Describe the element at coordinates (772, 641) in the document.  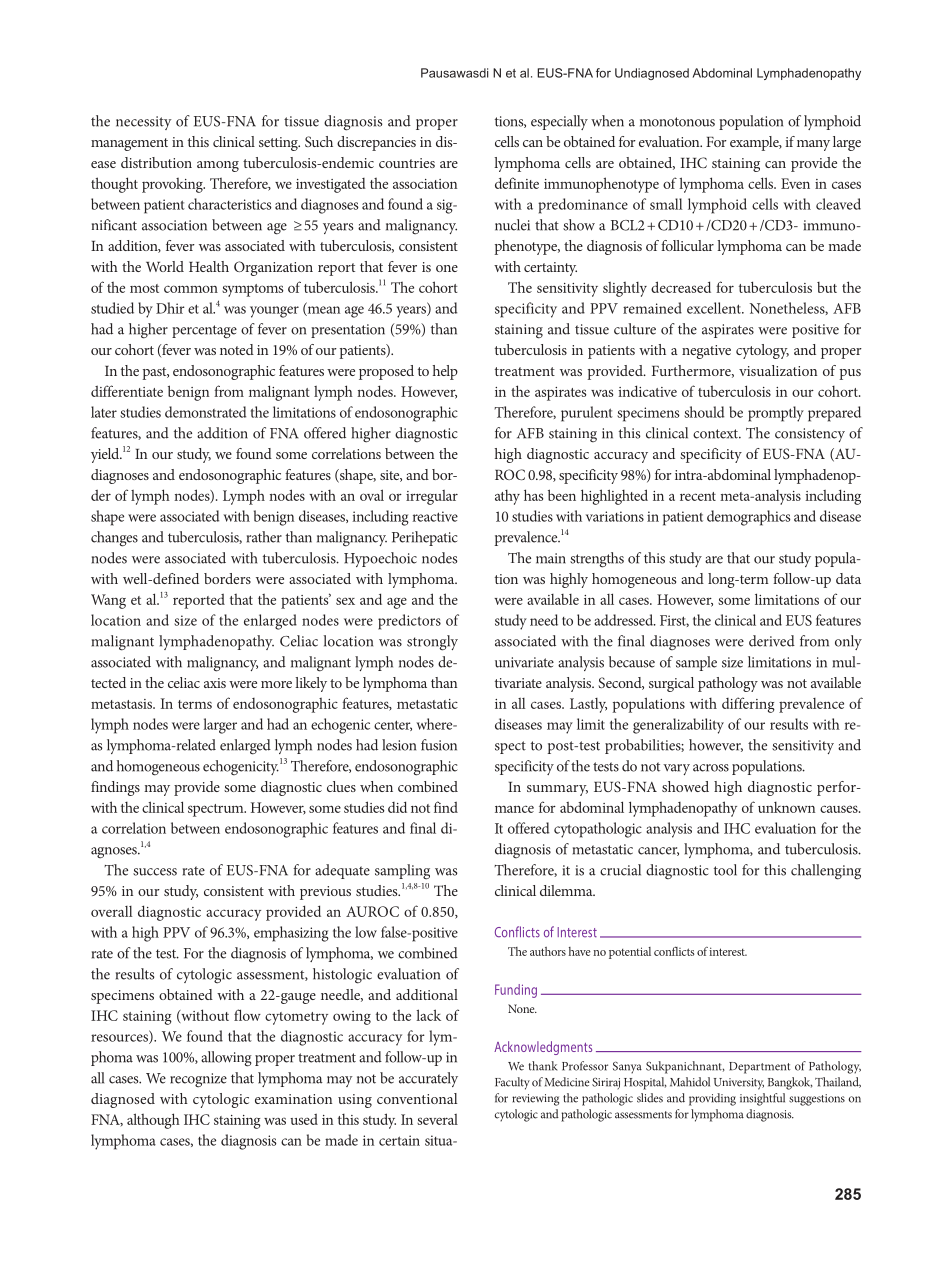
I see `derived` at that location.
